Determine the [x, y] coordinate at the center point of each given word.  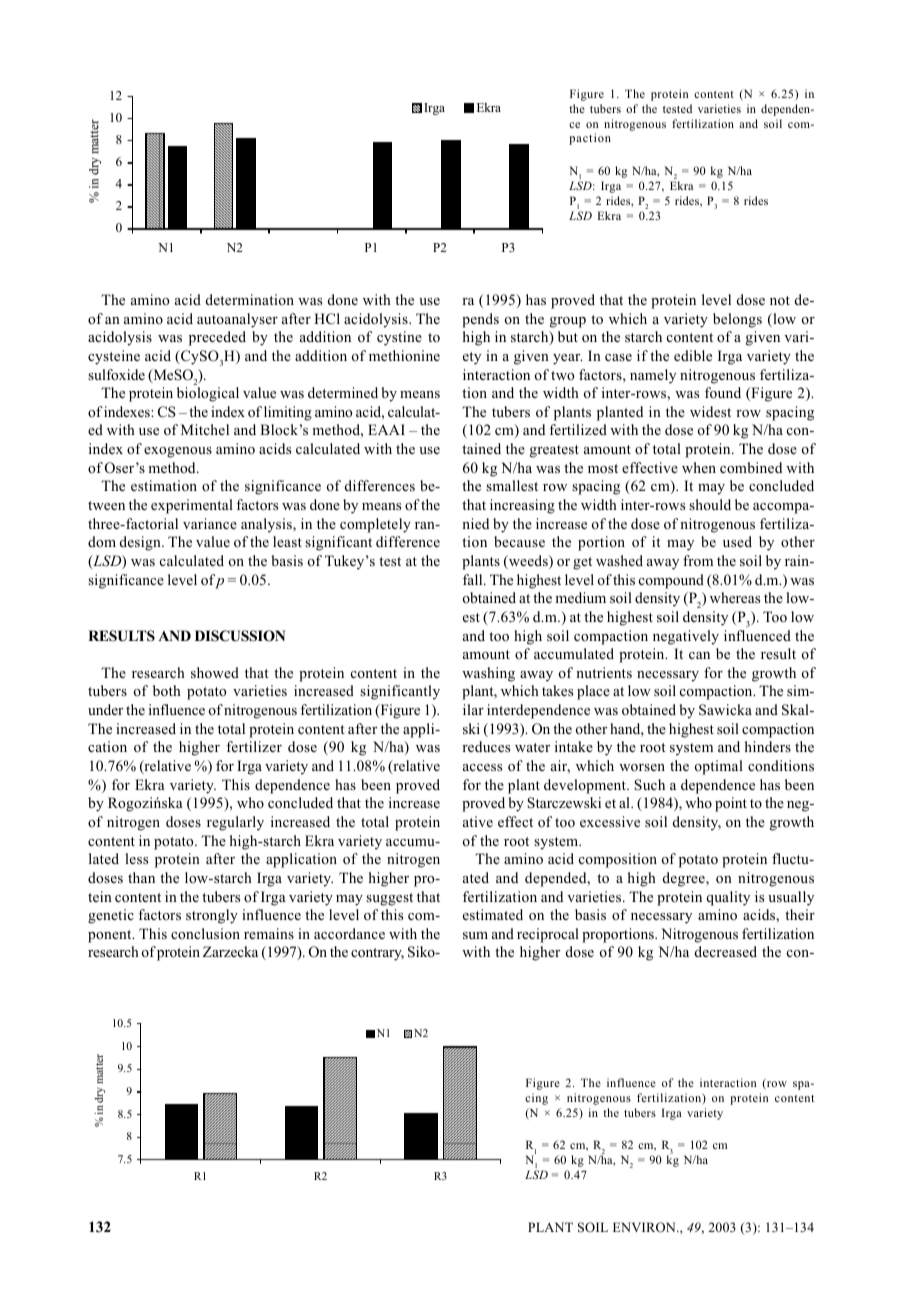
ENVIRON [645, 1227]
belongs [737, 320]
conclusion [205, 933]
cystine [399, 338]
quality [728, 898]
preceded [217, 338]
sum [475, 935]
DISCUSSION [240, 636]
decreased [726, 951]
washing [488, 674]
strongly [212, 916]
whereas [735, 597]
